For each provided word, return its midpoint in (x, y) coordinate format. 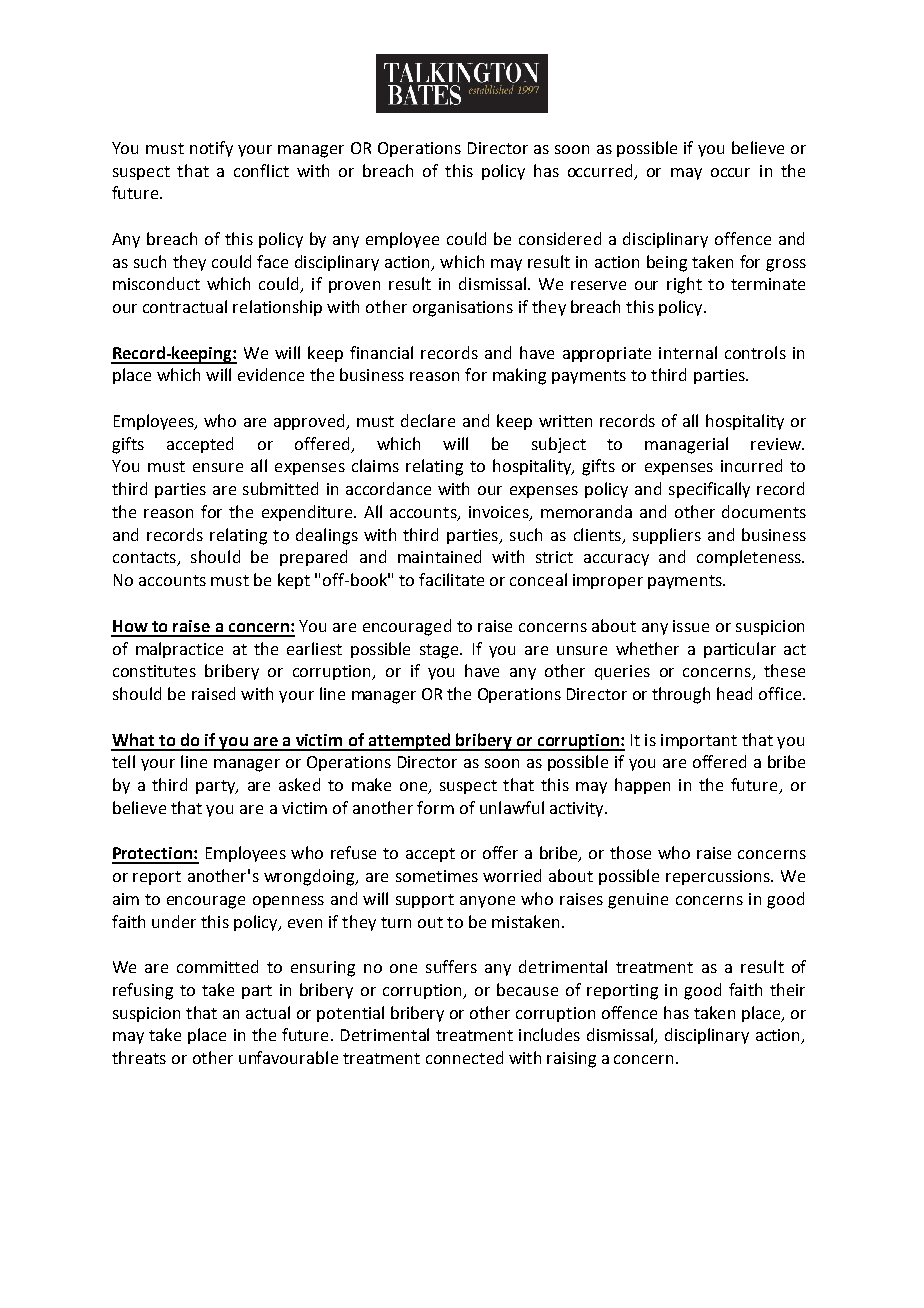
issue (691, 626)
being (667, 263)
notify (211, 149)
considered (560, 238)
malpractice (179, 650)
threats (139, 1057)
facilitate (451, 579)
